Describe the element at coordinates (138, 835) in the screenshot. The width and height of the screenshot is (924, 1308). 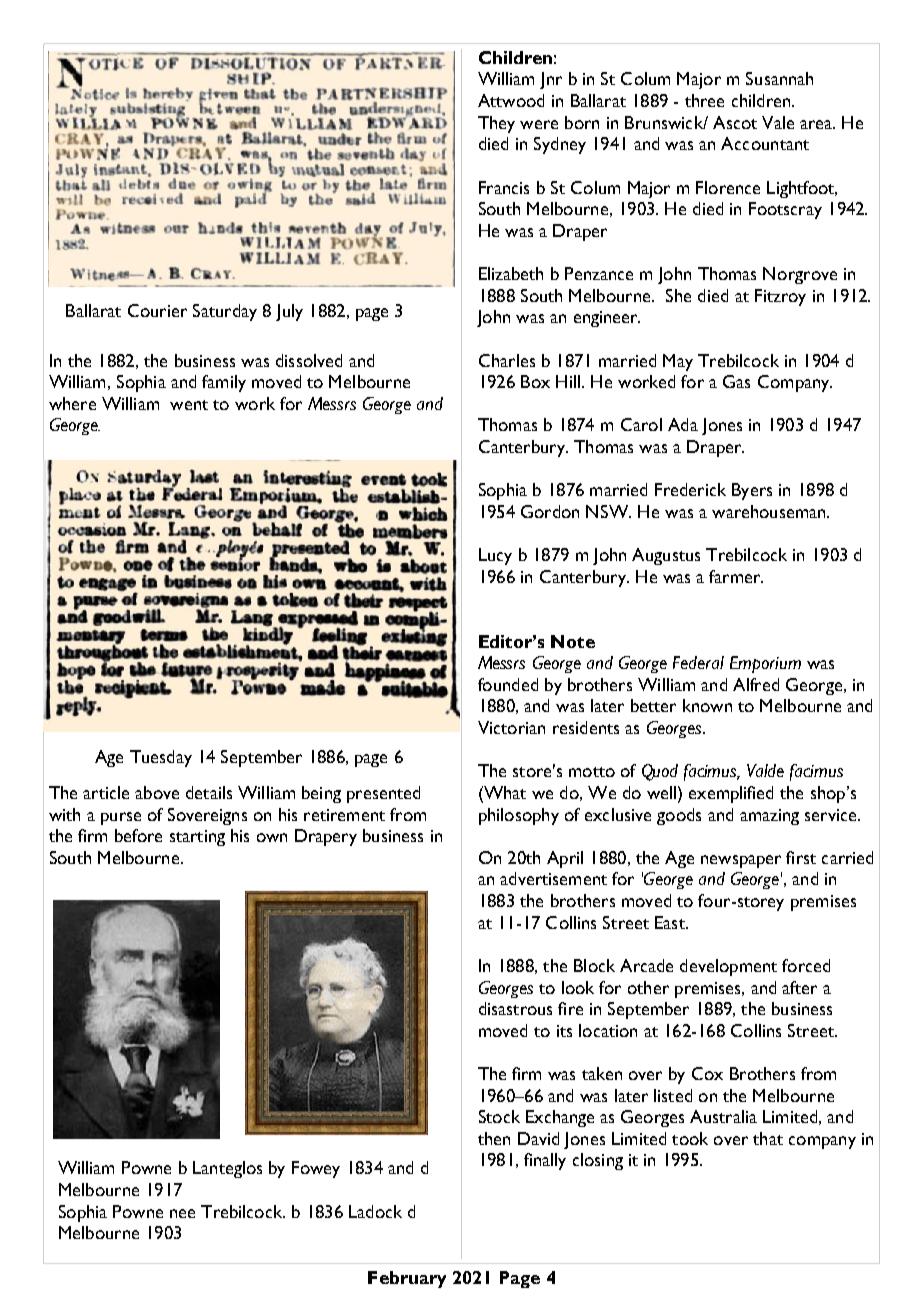
I see `before` at that location.
